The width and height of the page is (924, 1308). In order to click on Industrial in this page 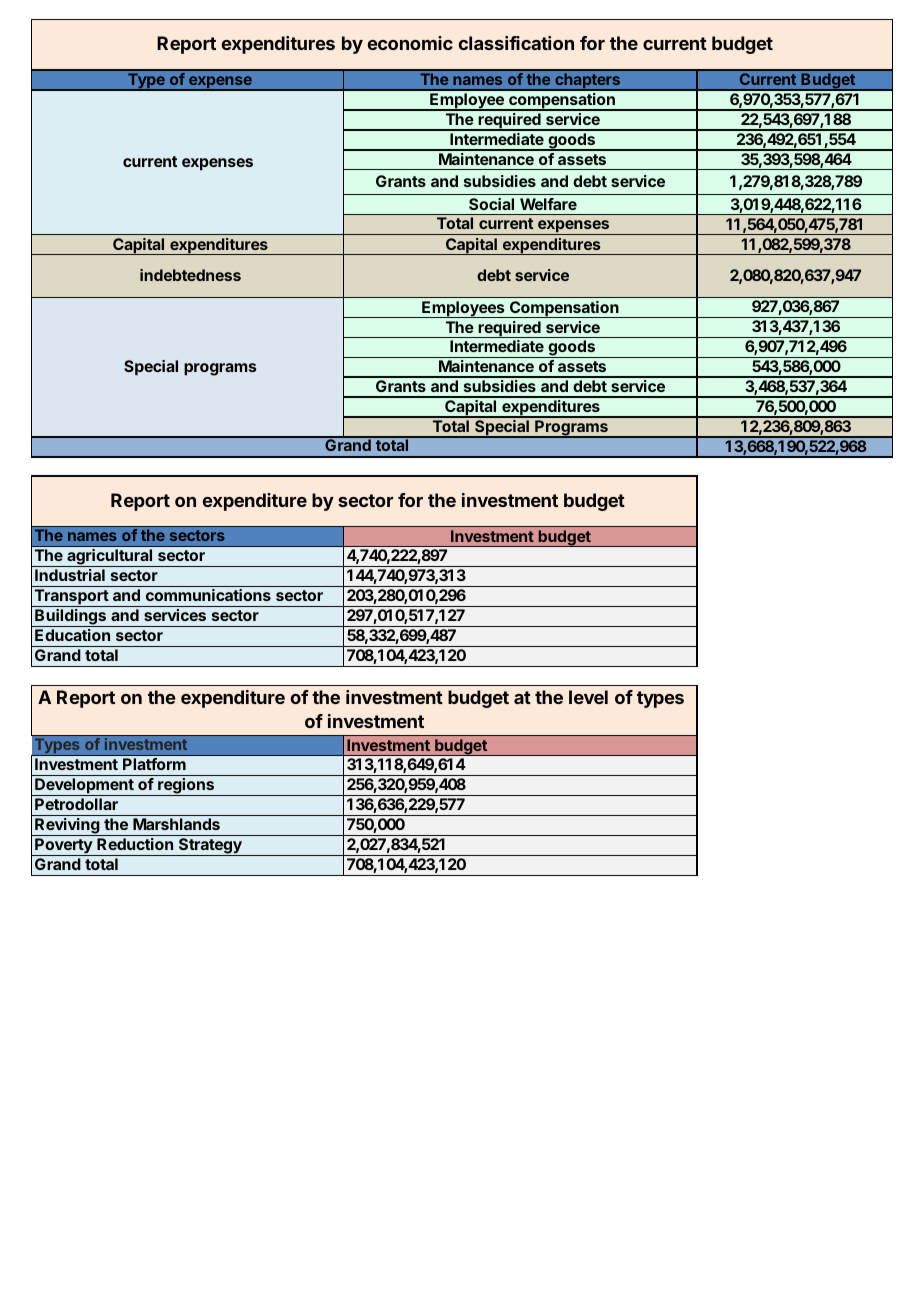, I will do `click(70, 575)`.
